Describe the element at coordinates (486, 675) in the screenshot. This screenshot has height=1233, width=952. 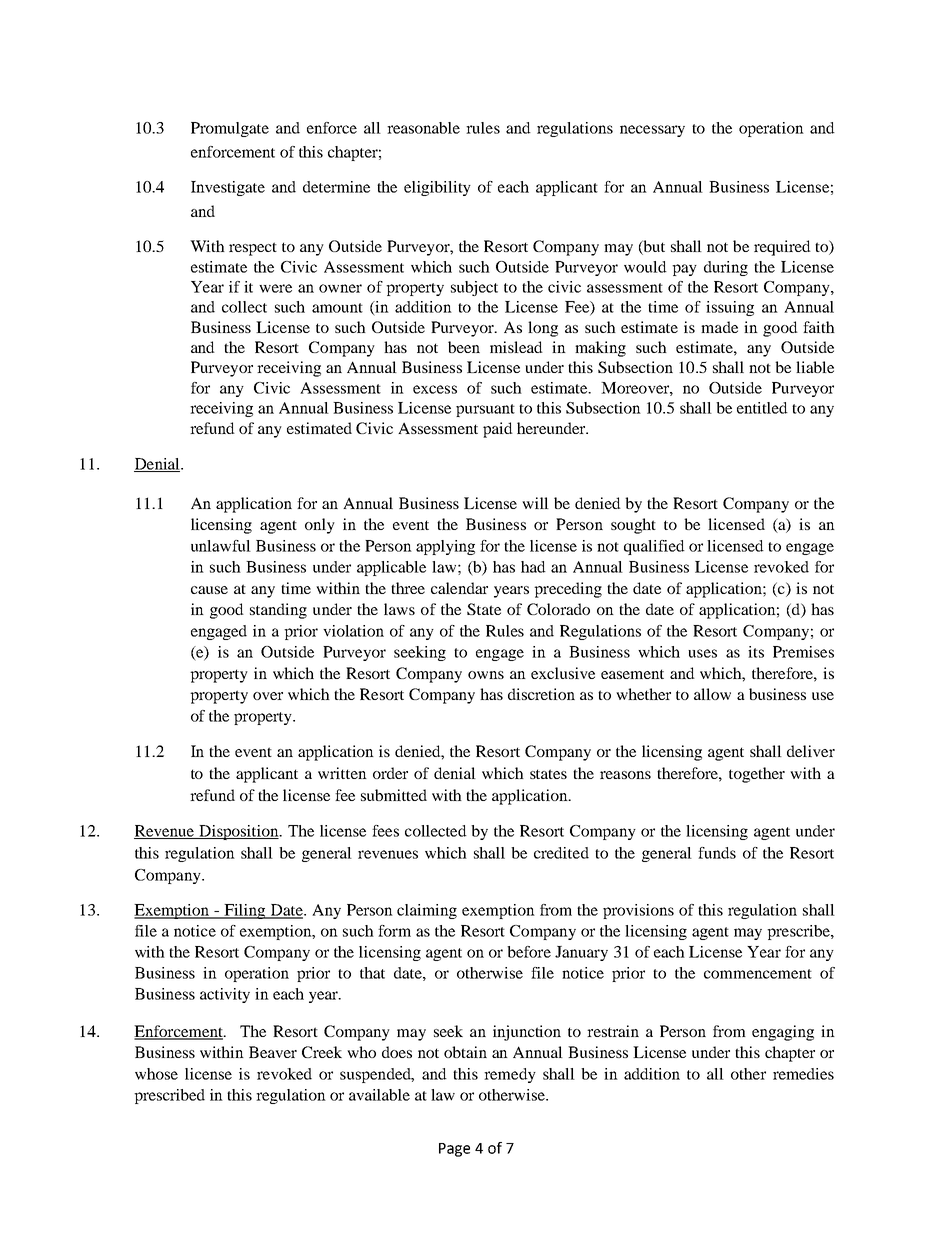
I see `owns` at that location.
